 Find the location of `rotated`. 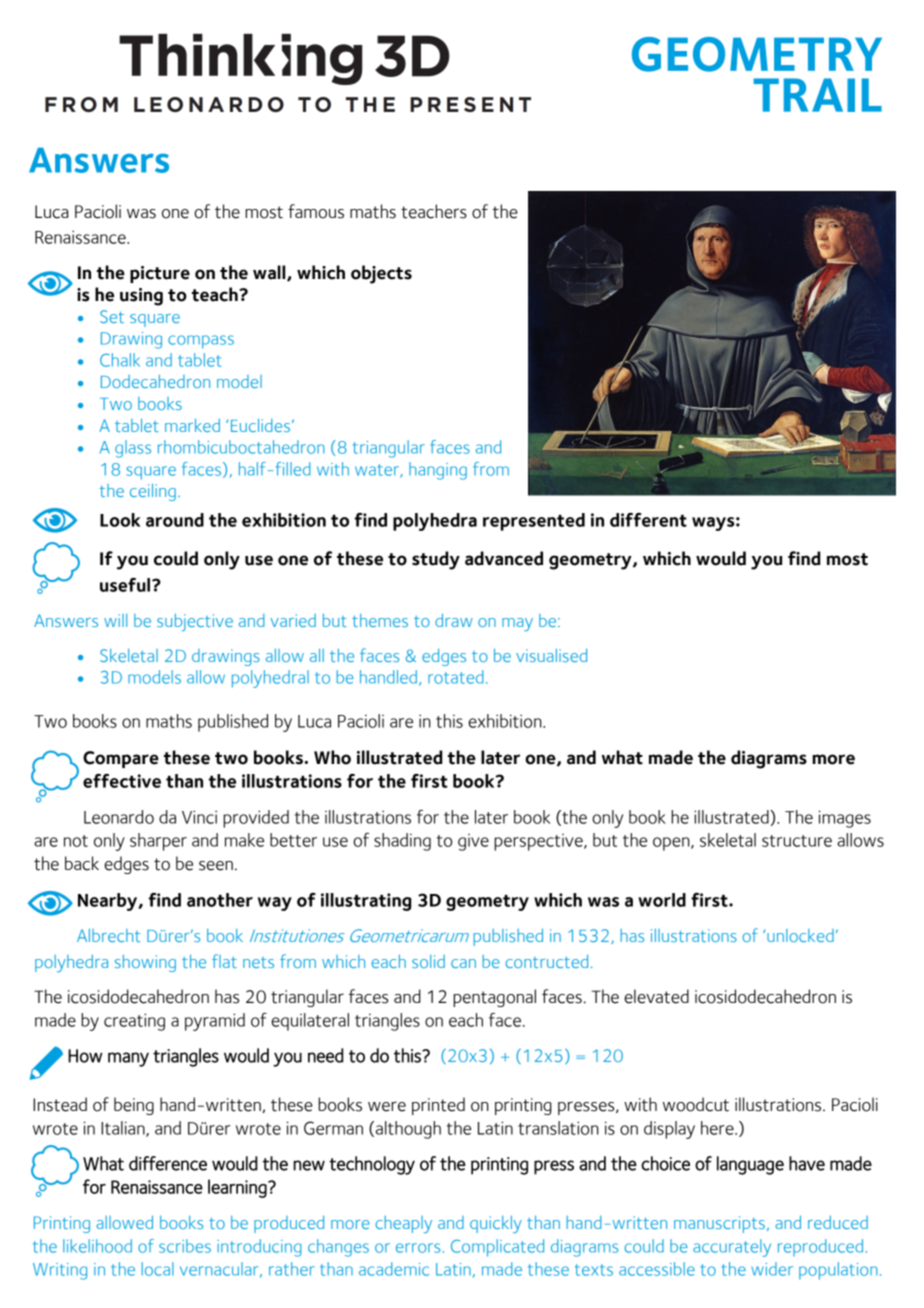

rotated is located at coordinates (455, 677).
